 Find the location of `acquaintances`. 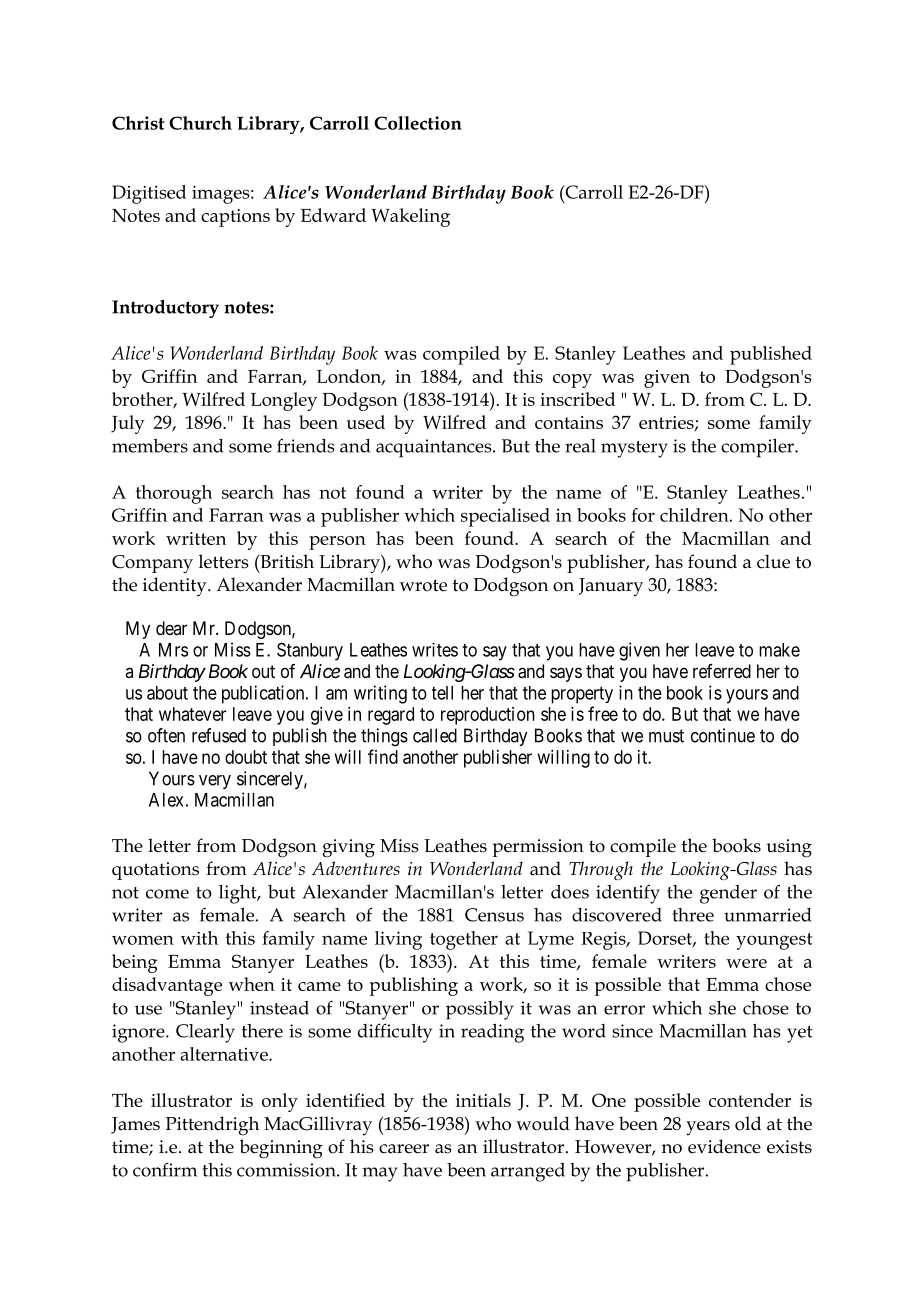

acquaintances is located at coordinates (435, 448).
